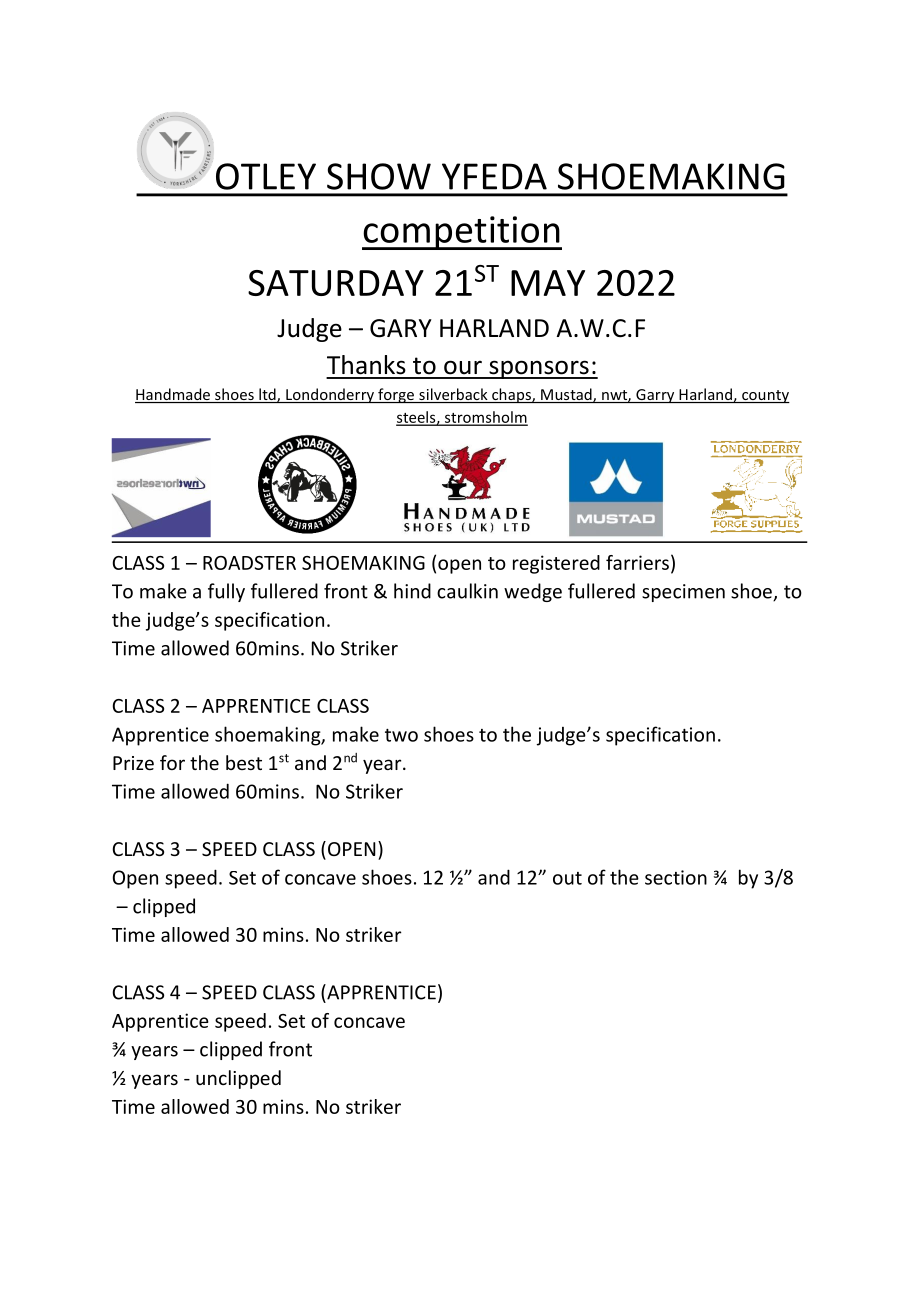 The image size is (924, 1307). What do you see at coordinates (453, 395) in the document?
I see `silverback` at bounding box center [453, 395].
